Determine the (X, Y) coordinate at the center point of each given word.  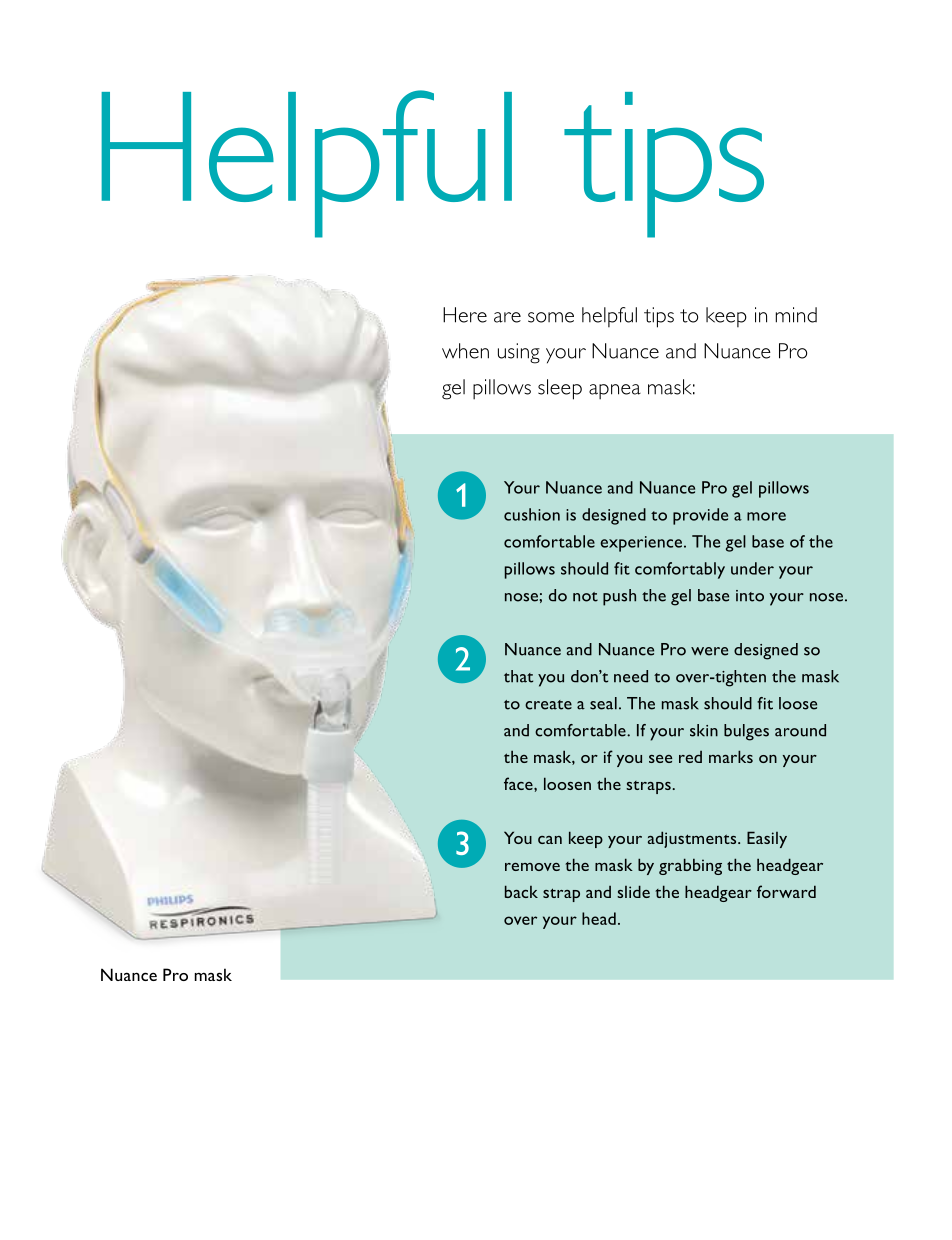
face (519, 783)
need (631, 676)
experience (641, 544)
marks (731, 756)
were (709, 651)
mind (796, 315)
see (660, 759)
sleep (560, 389)
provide (700, 516)
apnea (615, 392)
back (521, 891)
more (766, 516)
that (518, 676)
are (507, 317)
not (585, 597)
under (752, 568)
